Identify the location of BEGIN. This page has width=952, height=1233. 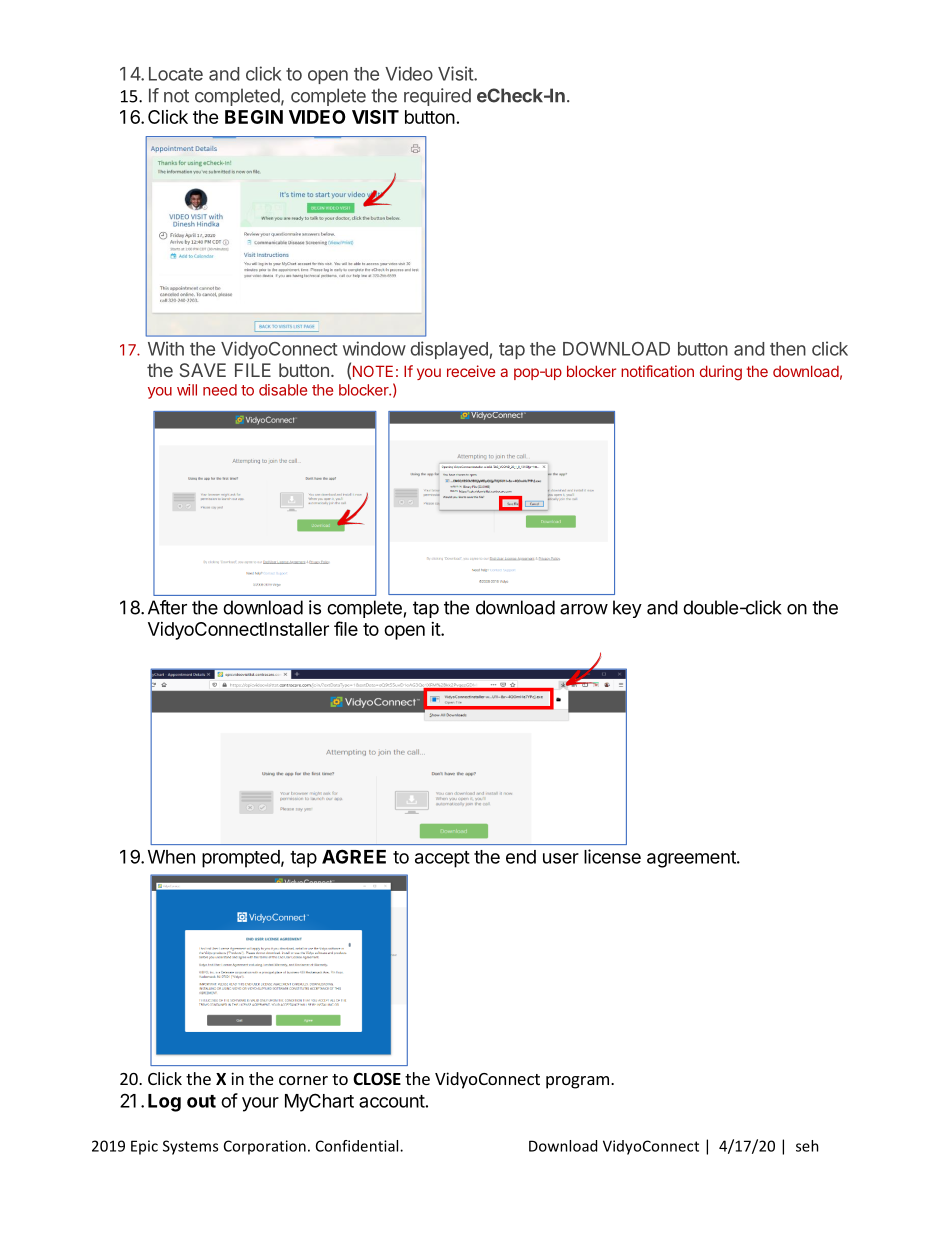
(254, 117).
